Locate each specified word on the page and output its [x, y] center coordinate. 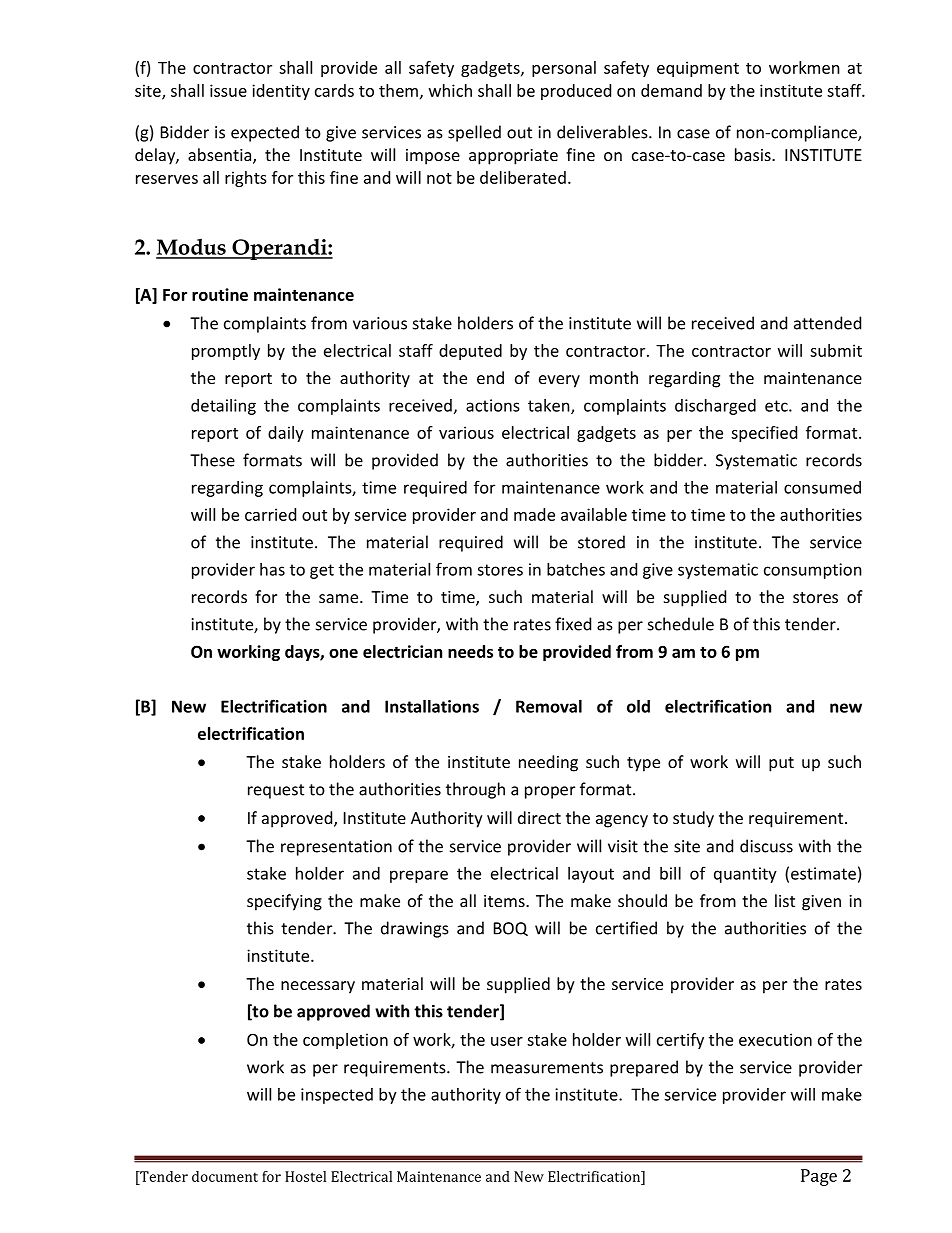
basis [754, 154]
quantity [745, 875]
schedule [681, 624]
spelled [474, 133]
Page [819, 1177]
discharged [715, 407]
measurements [547, 1068]
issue [228, 90]
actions [493, 405]
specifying [284, 902]
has [272, 569]
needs [470, 651]
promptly [226, 352]
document [225, 1176]
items [505, 901]
